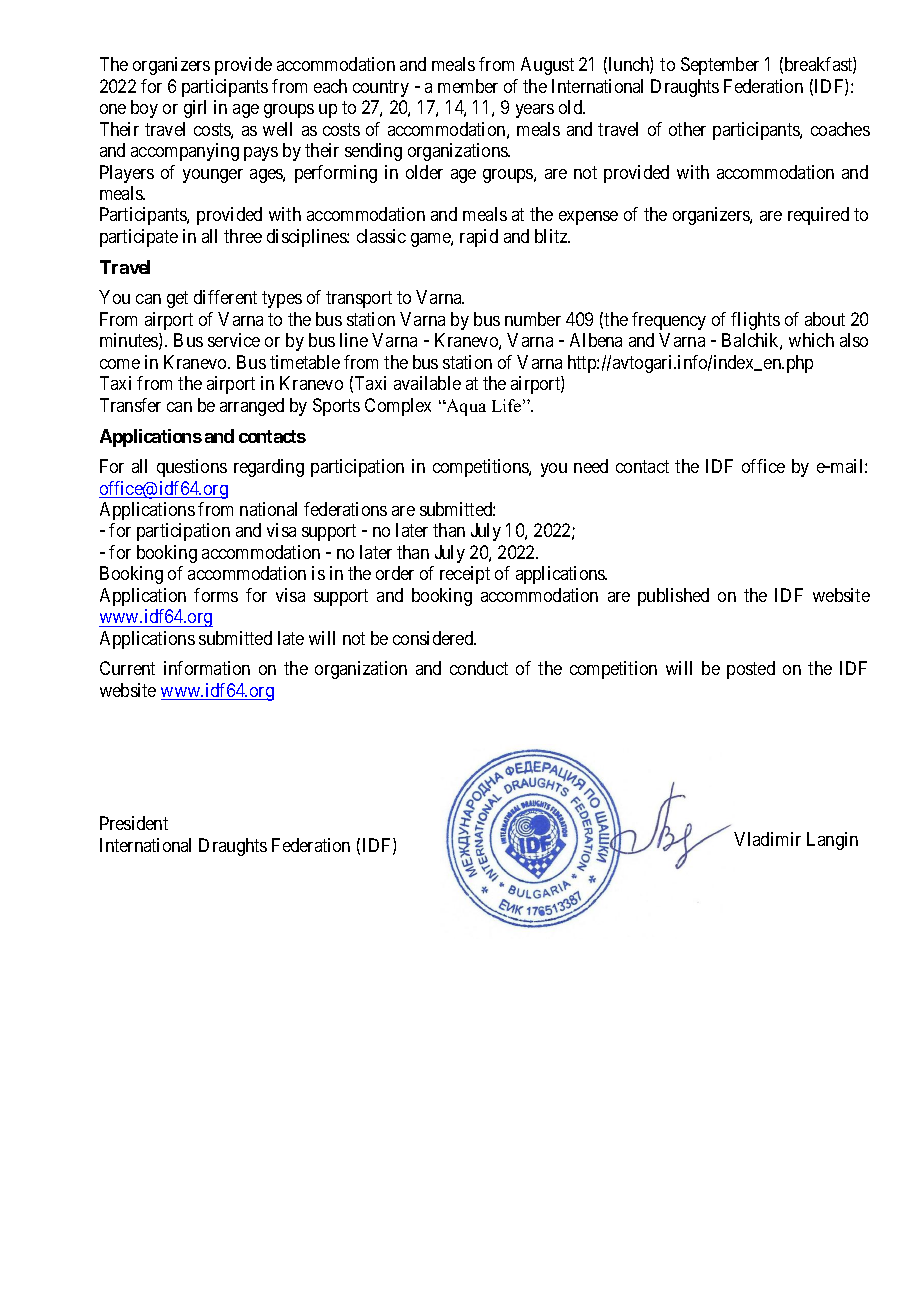  What do you see at coordinates (434, 638) in the screenshot?
I see `considered` at bounding box center [434, 638].
